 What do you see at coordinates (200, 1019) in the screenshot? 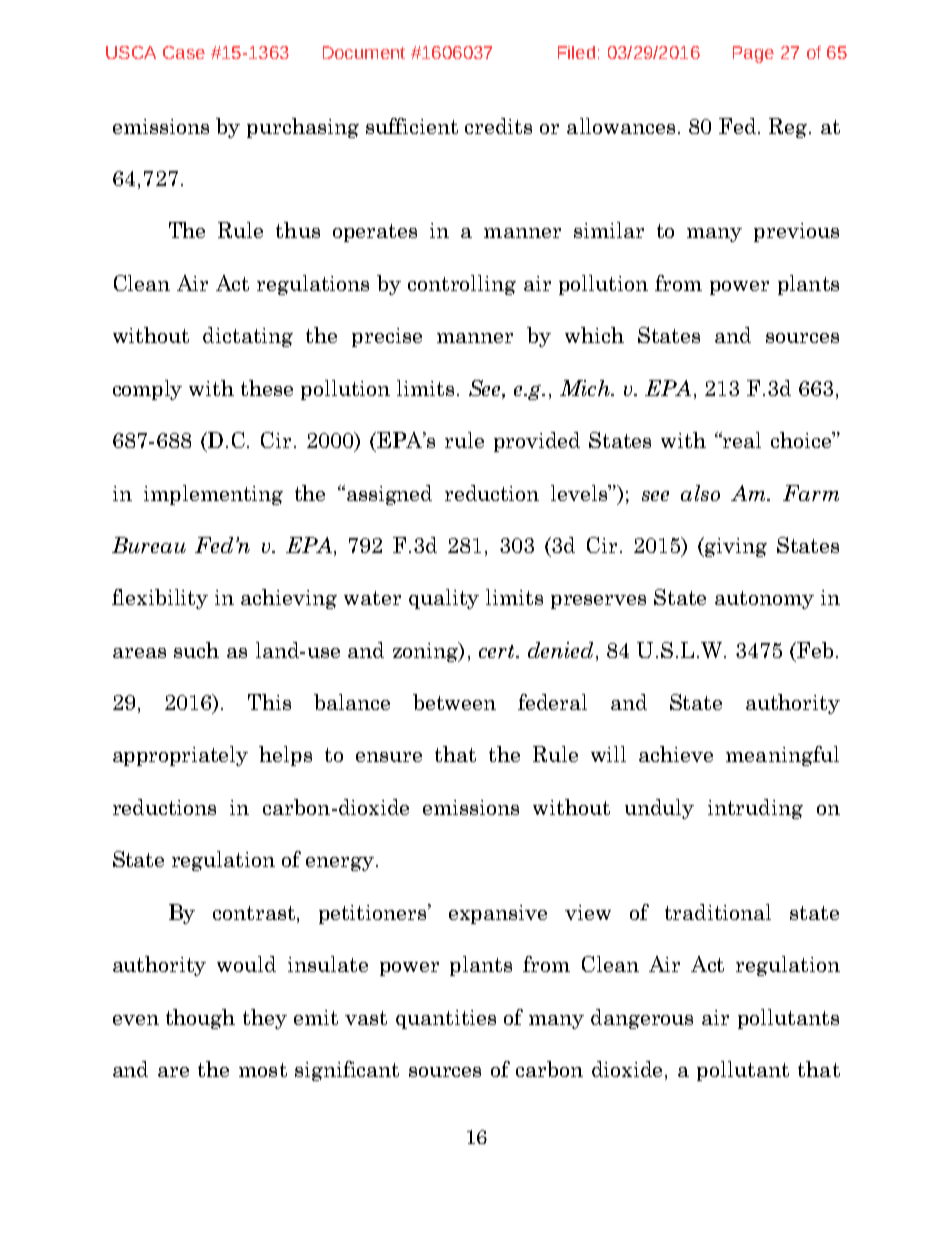
I see `though` at bounding box center [200, 1019].
